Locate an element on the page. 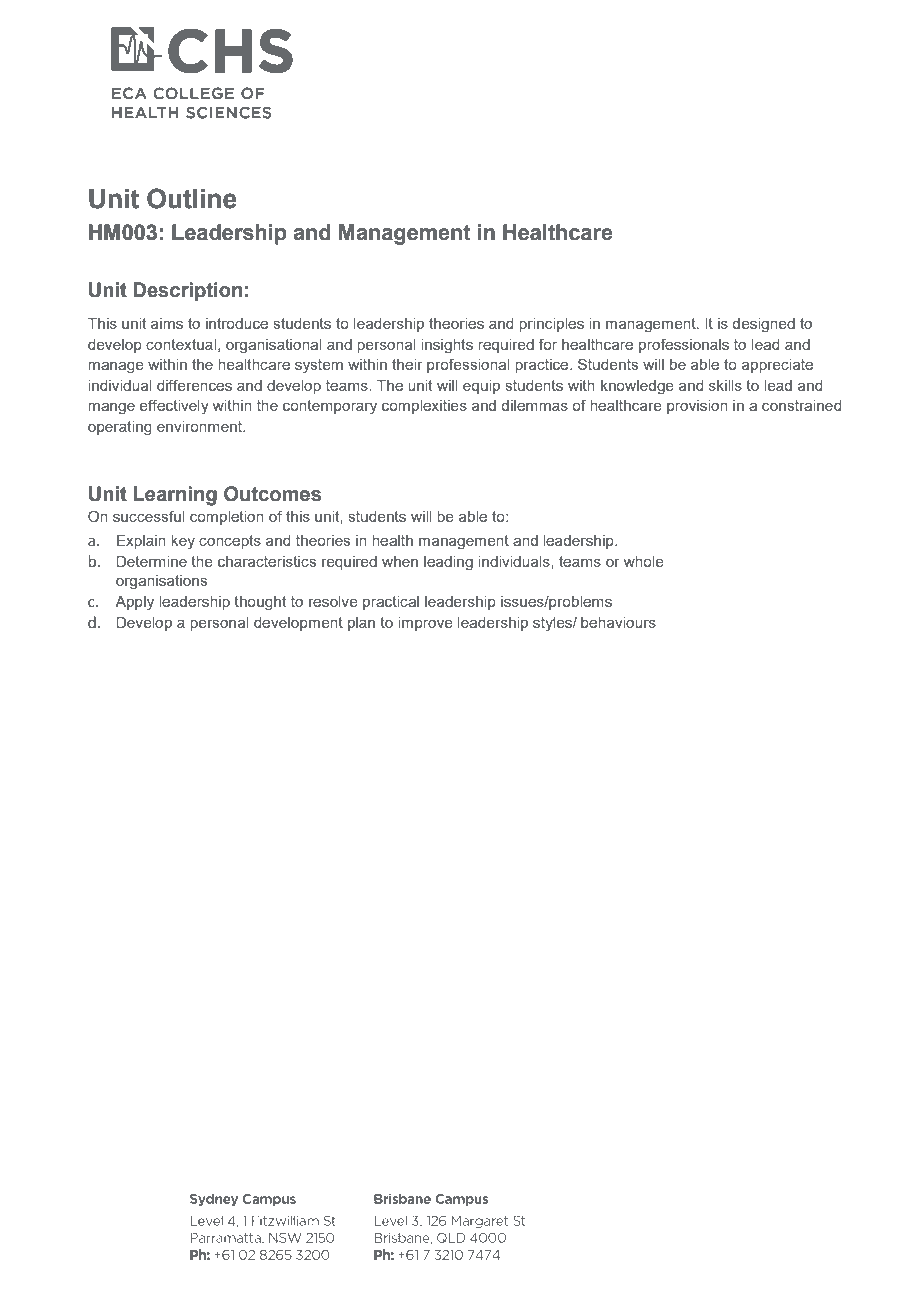 The image size is (924, 1307). provision is located at coordinates (697, 407).
